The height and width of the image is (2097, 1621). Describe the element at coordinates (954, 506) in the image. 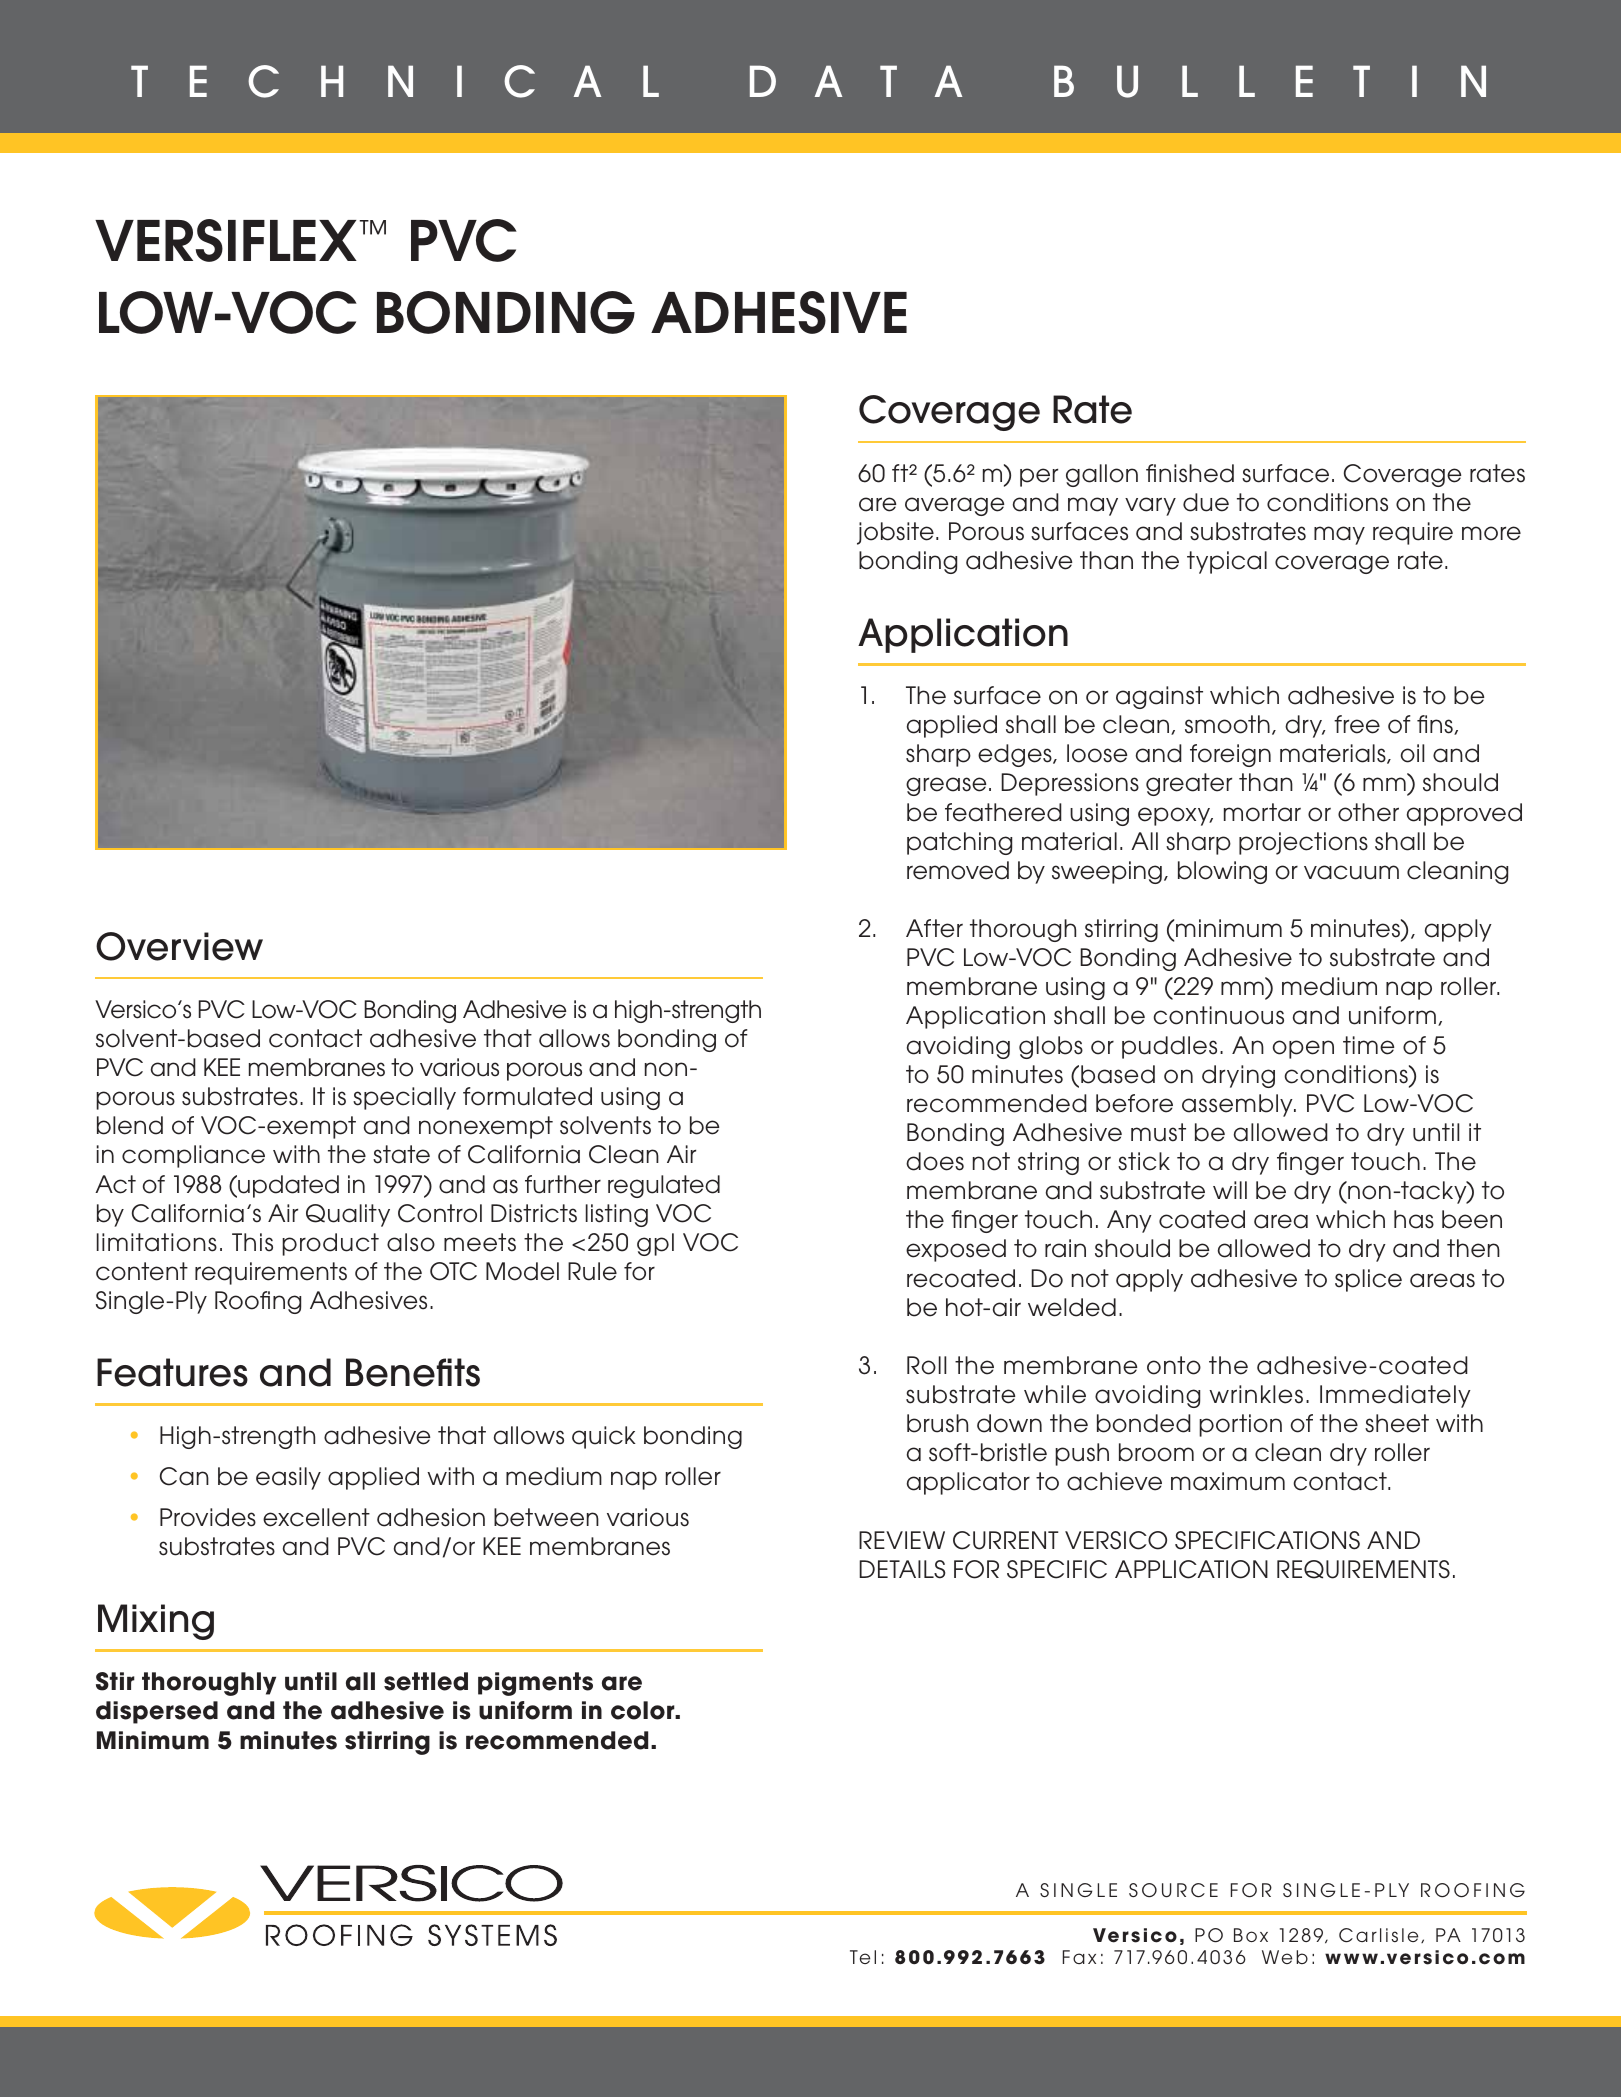

I see `average` at that location.
